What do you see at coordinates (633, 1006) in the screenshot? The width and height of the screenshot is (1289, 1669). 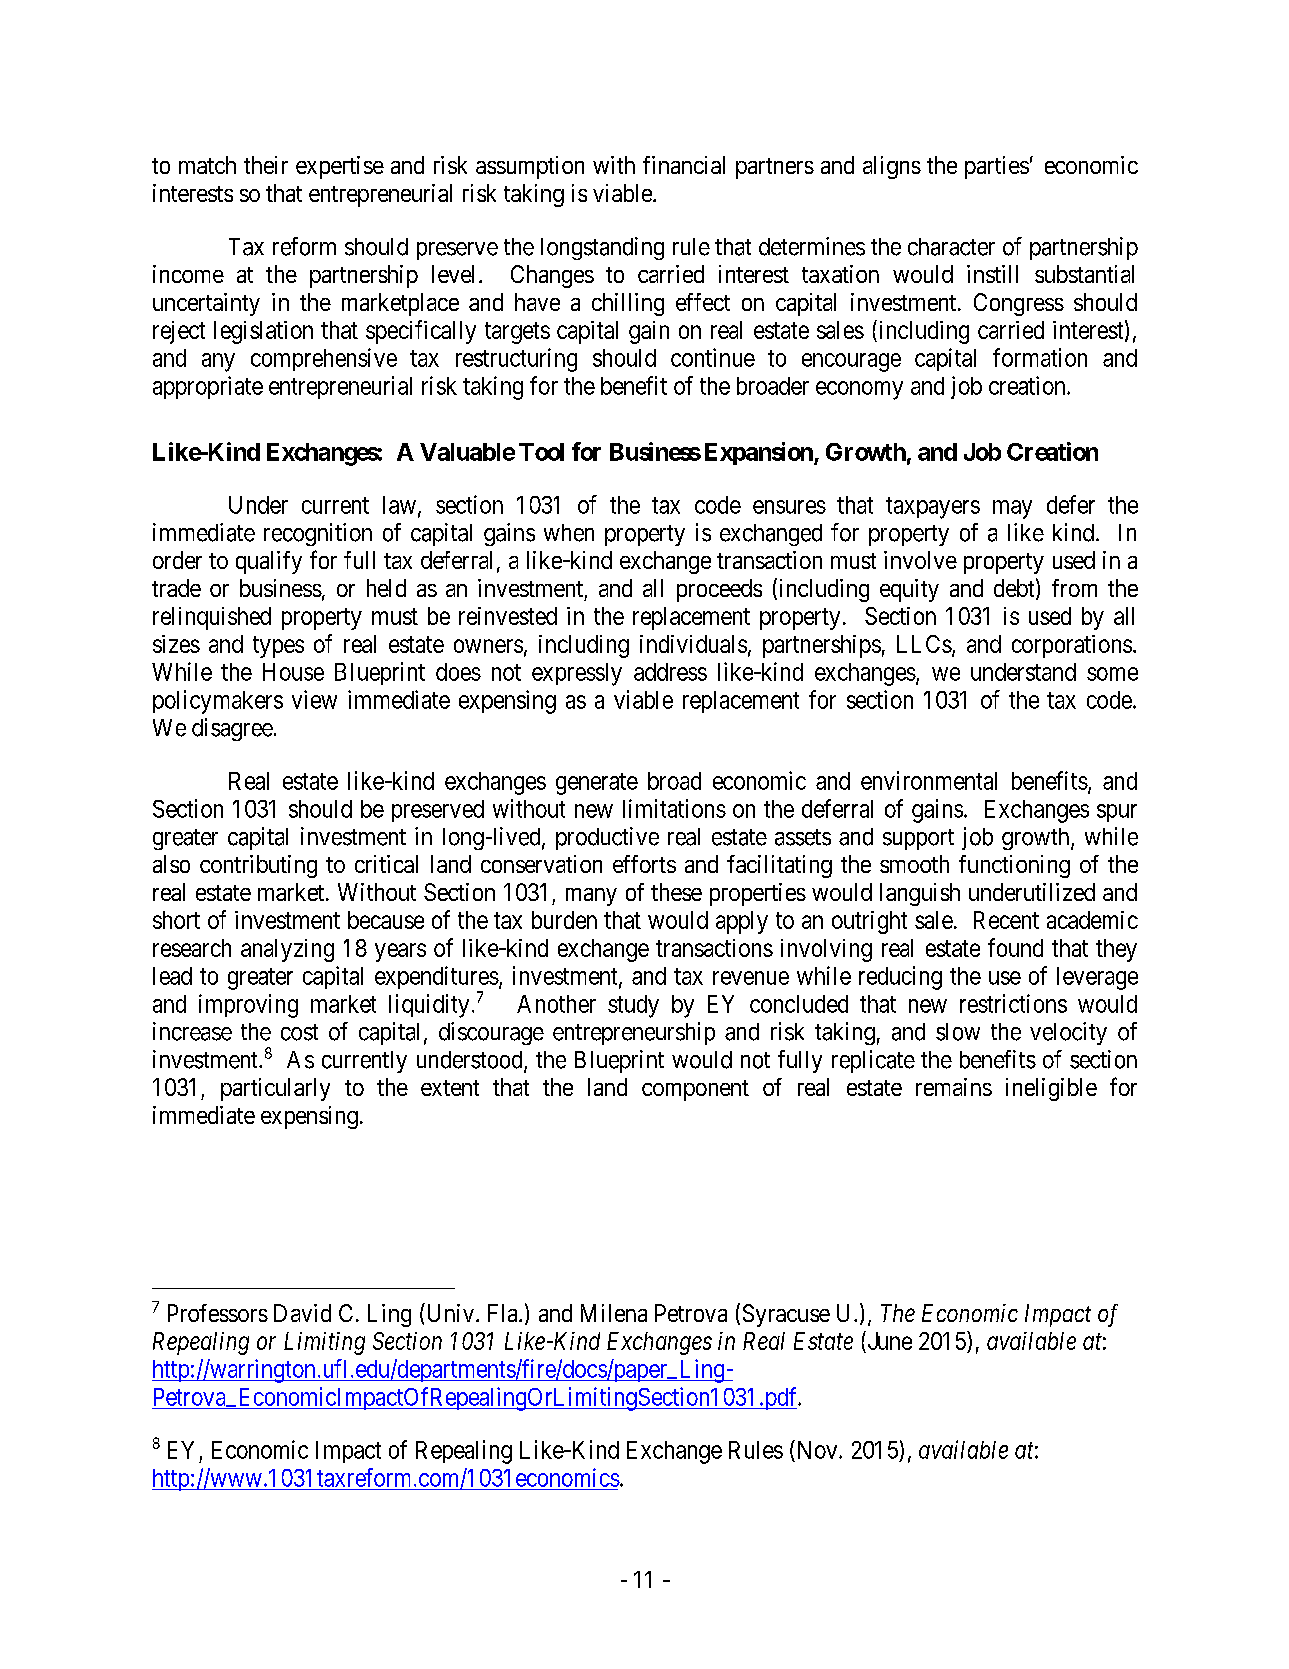 I see `study` at bounding box center [633, 1006].
